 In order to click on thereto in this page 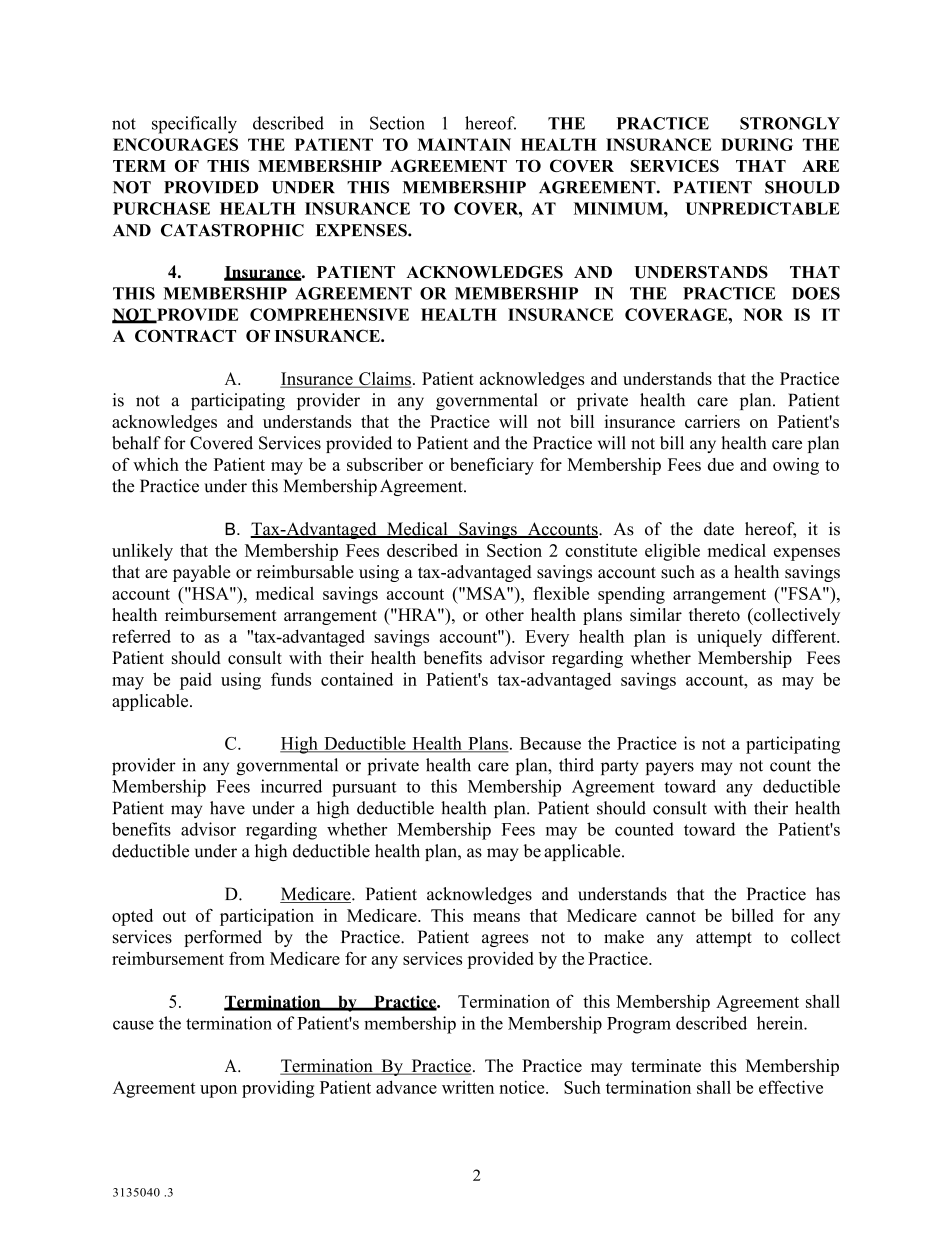, I will do `click(714, 615)`.
